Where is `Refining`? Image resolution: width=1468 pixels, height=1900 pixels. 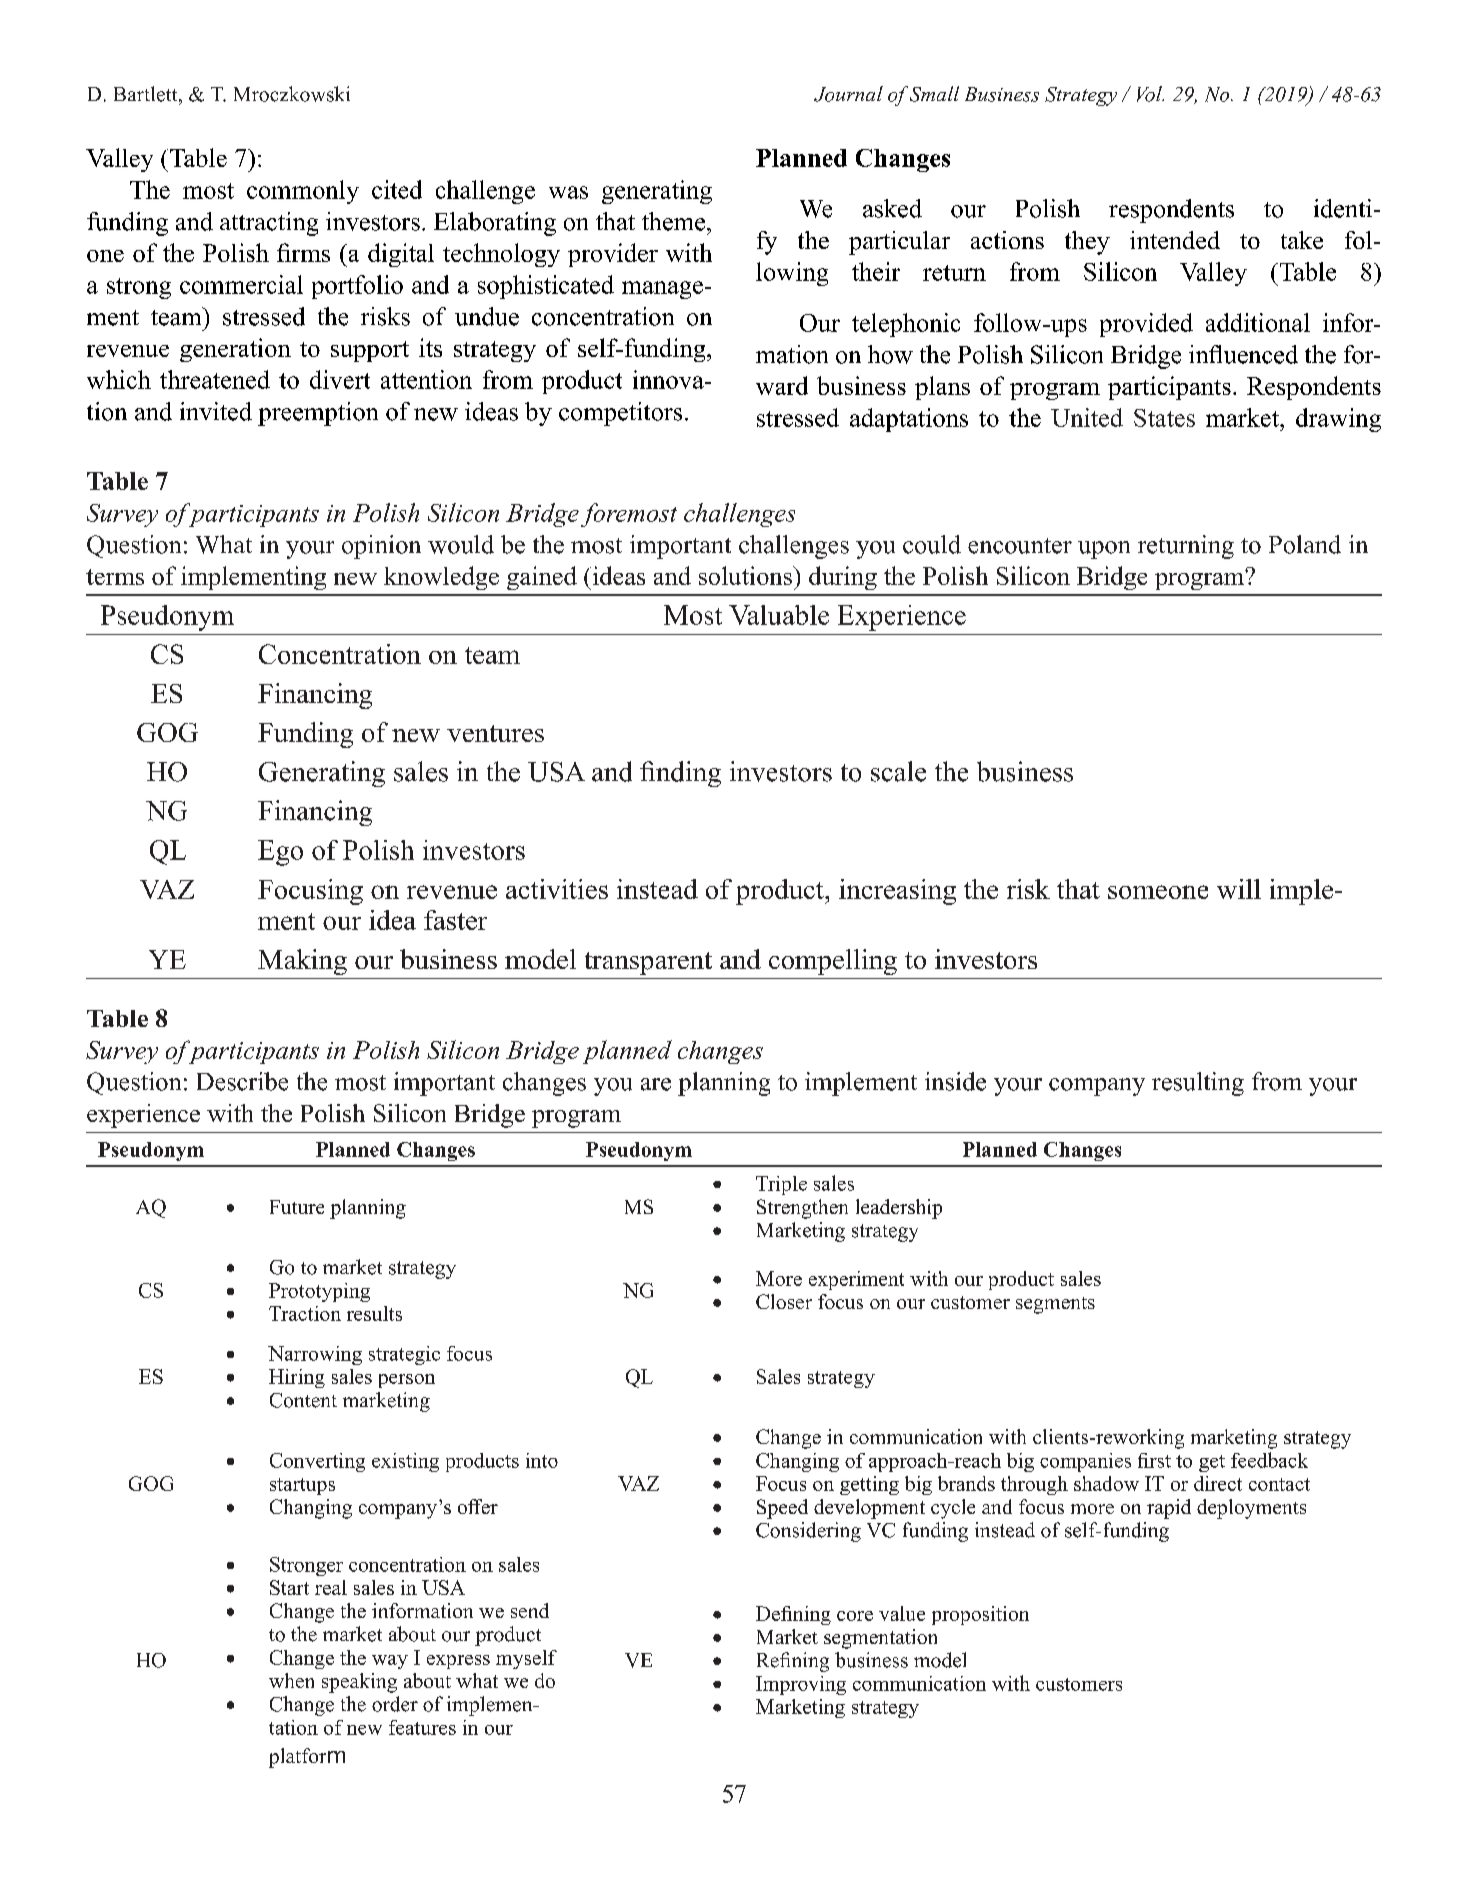 Refining is located at coordinates (793, 1662).
